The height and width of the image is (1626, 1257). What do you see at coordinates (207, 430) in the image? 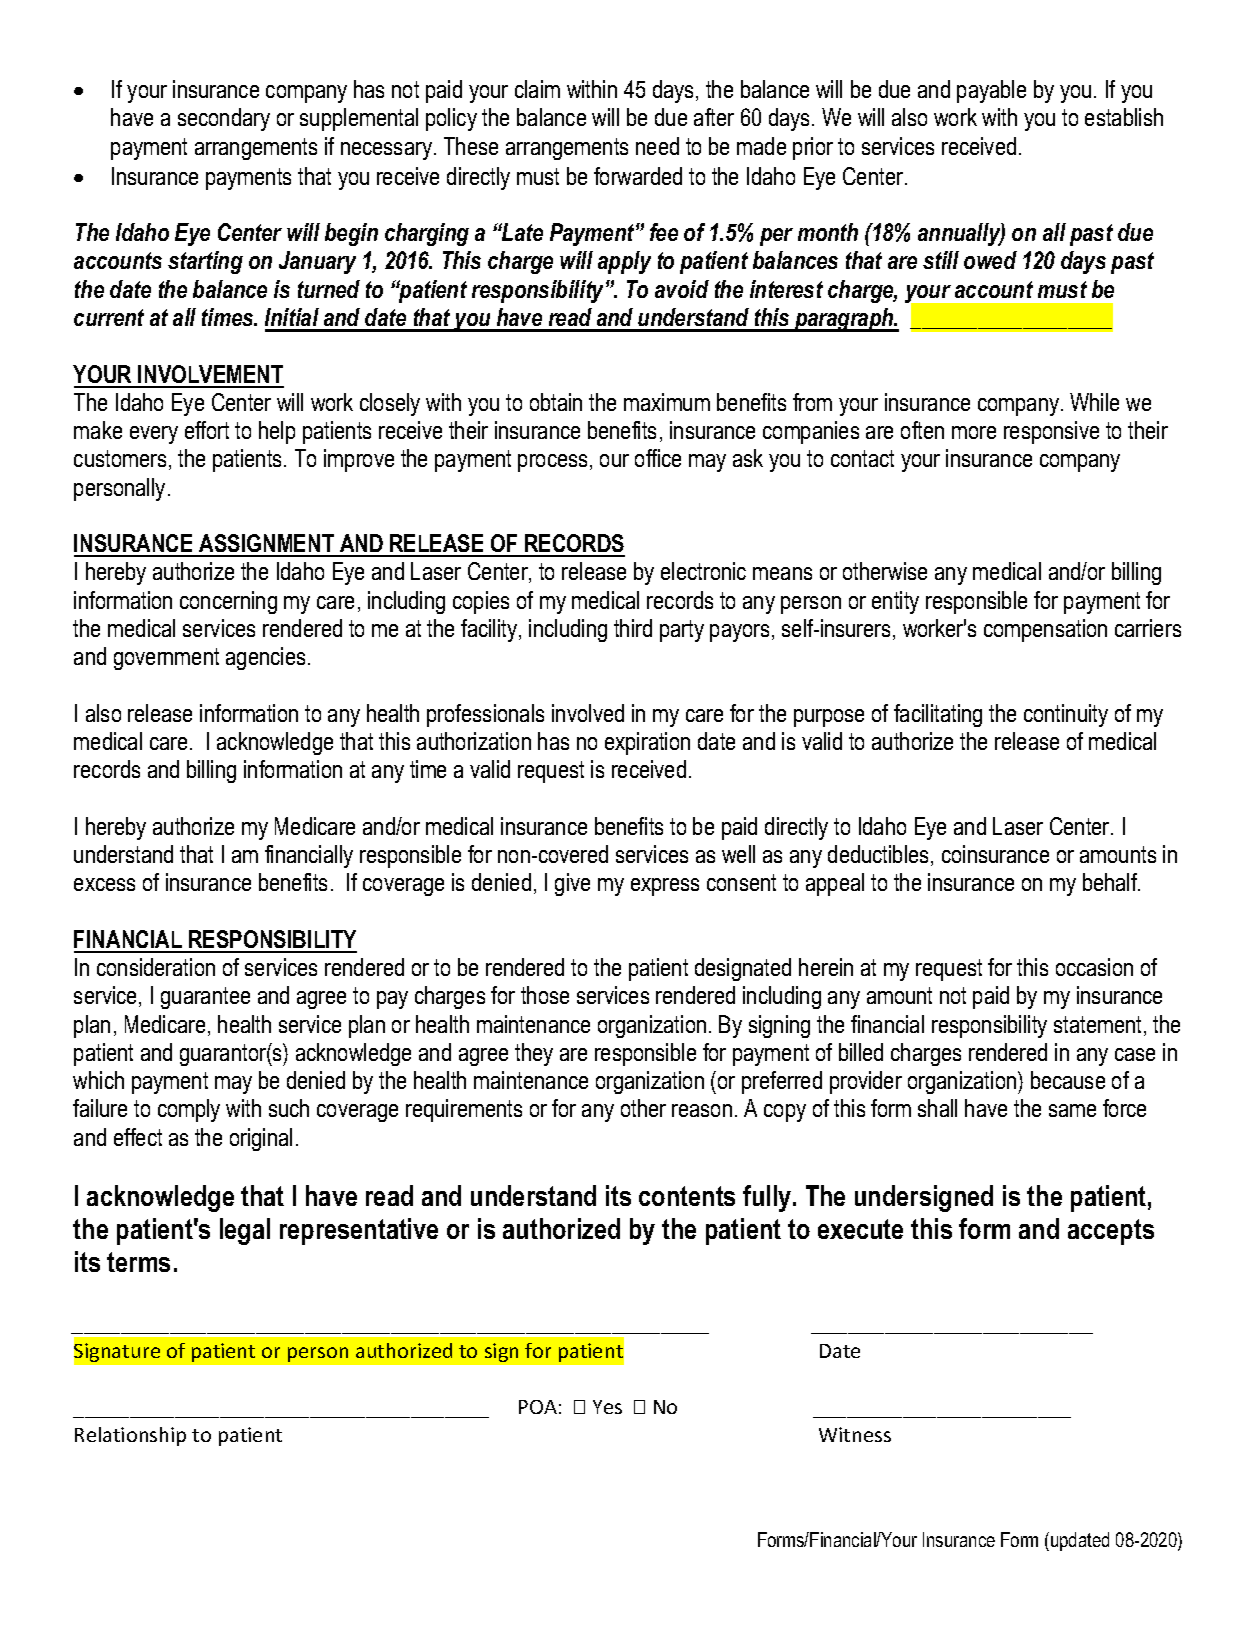
I see `effort` at bounding box center [207, 430].
